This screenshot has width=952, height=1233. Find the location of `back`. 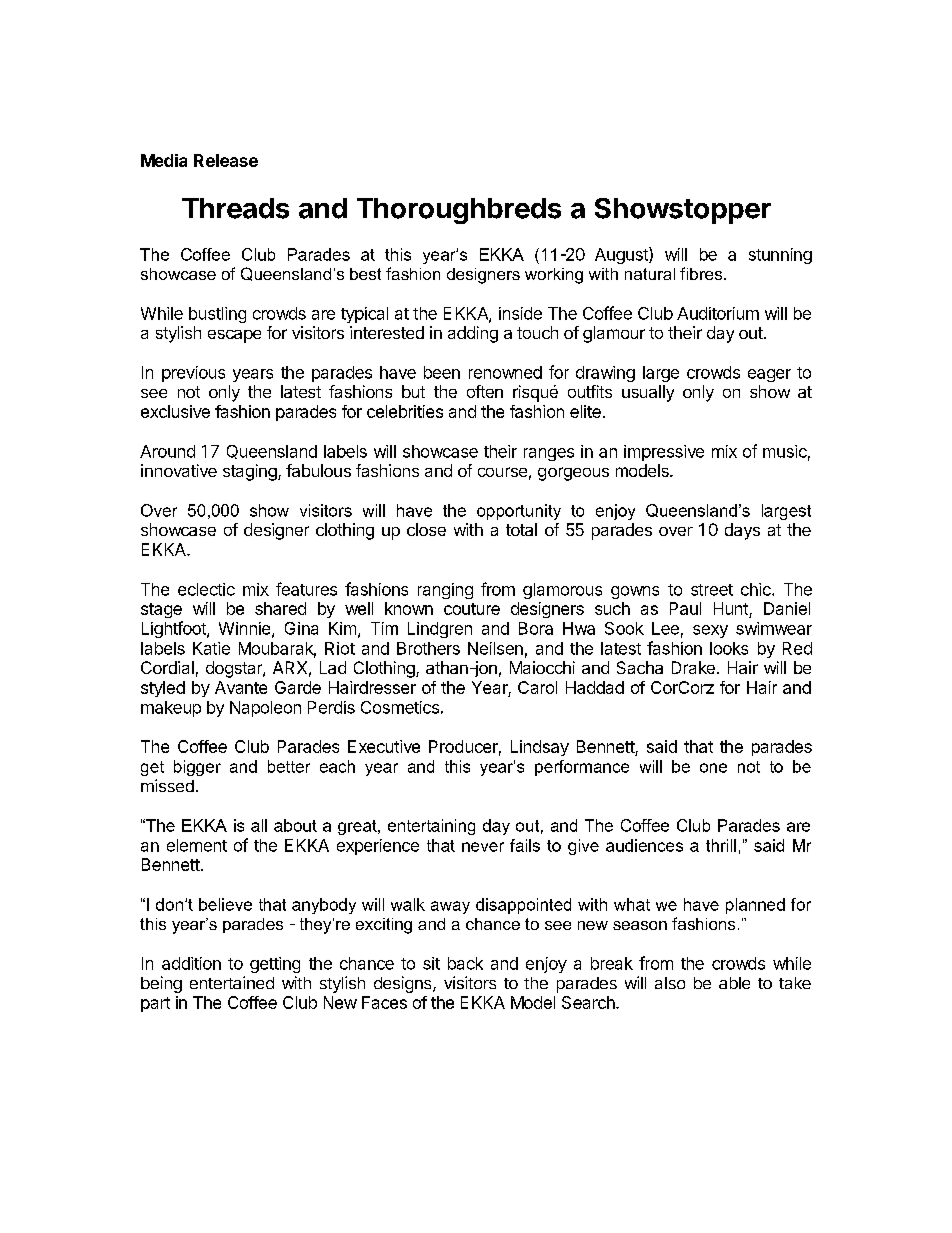

back is located at coordinates (465, 963).
